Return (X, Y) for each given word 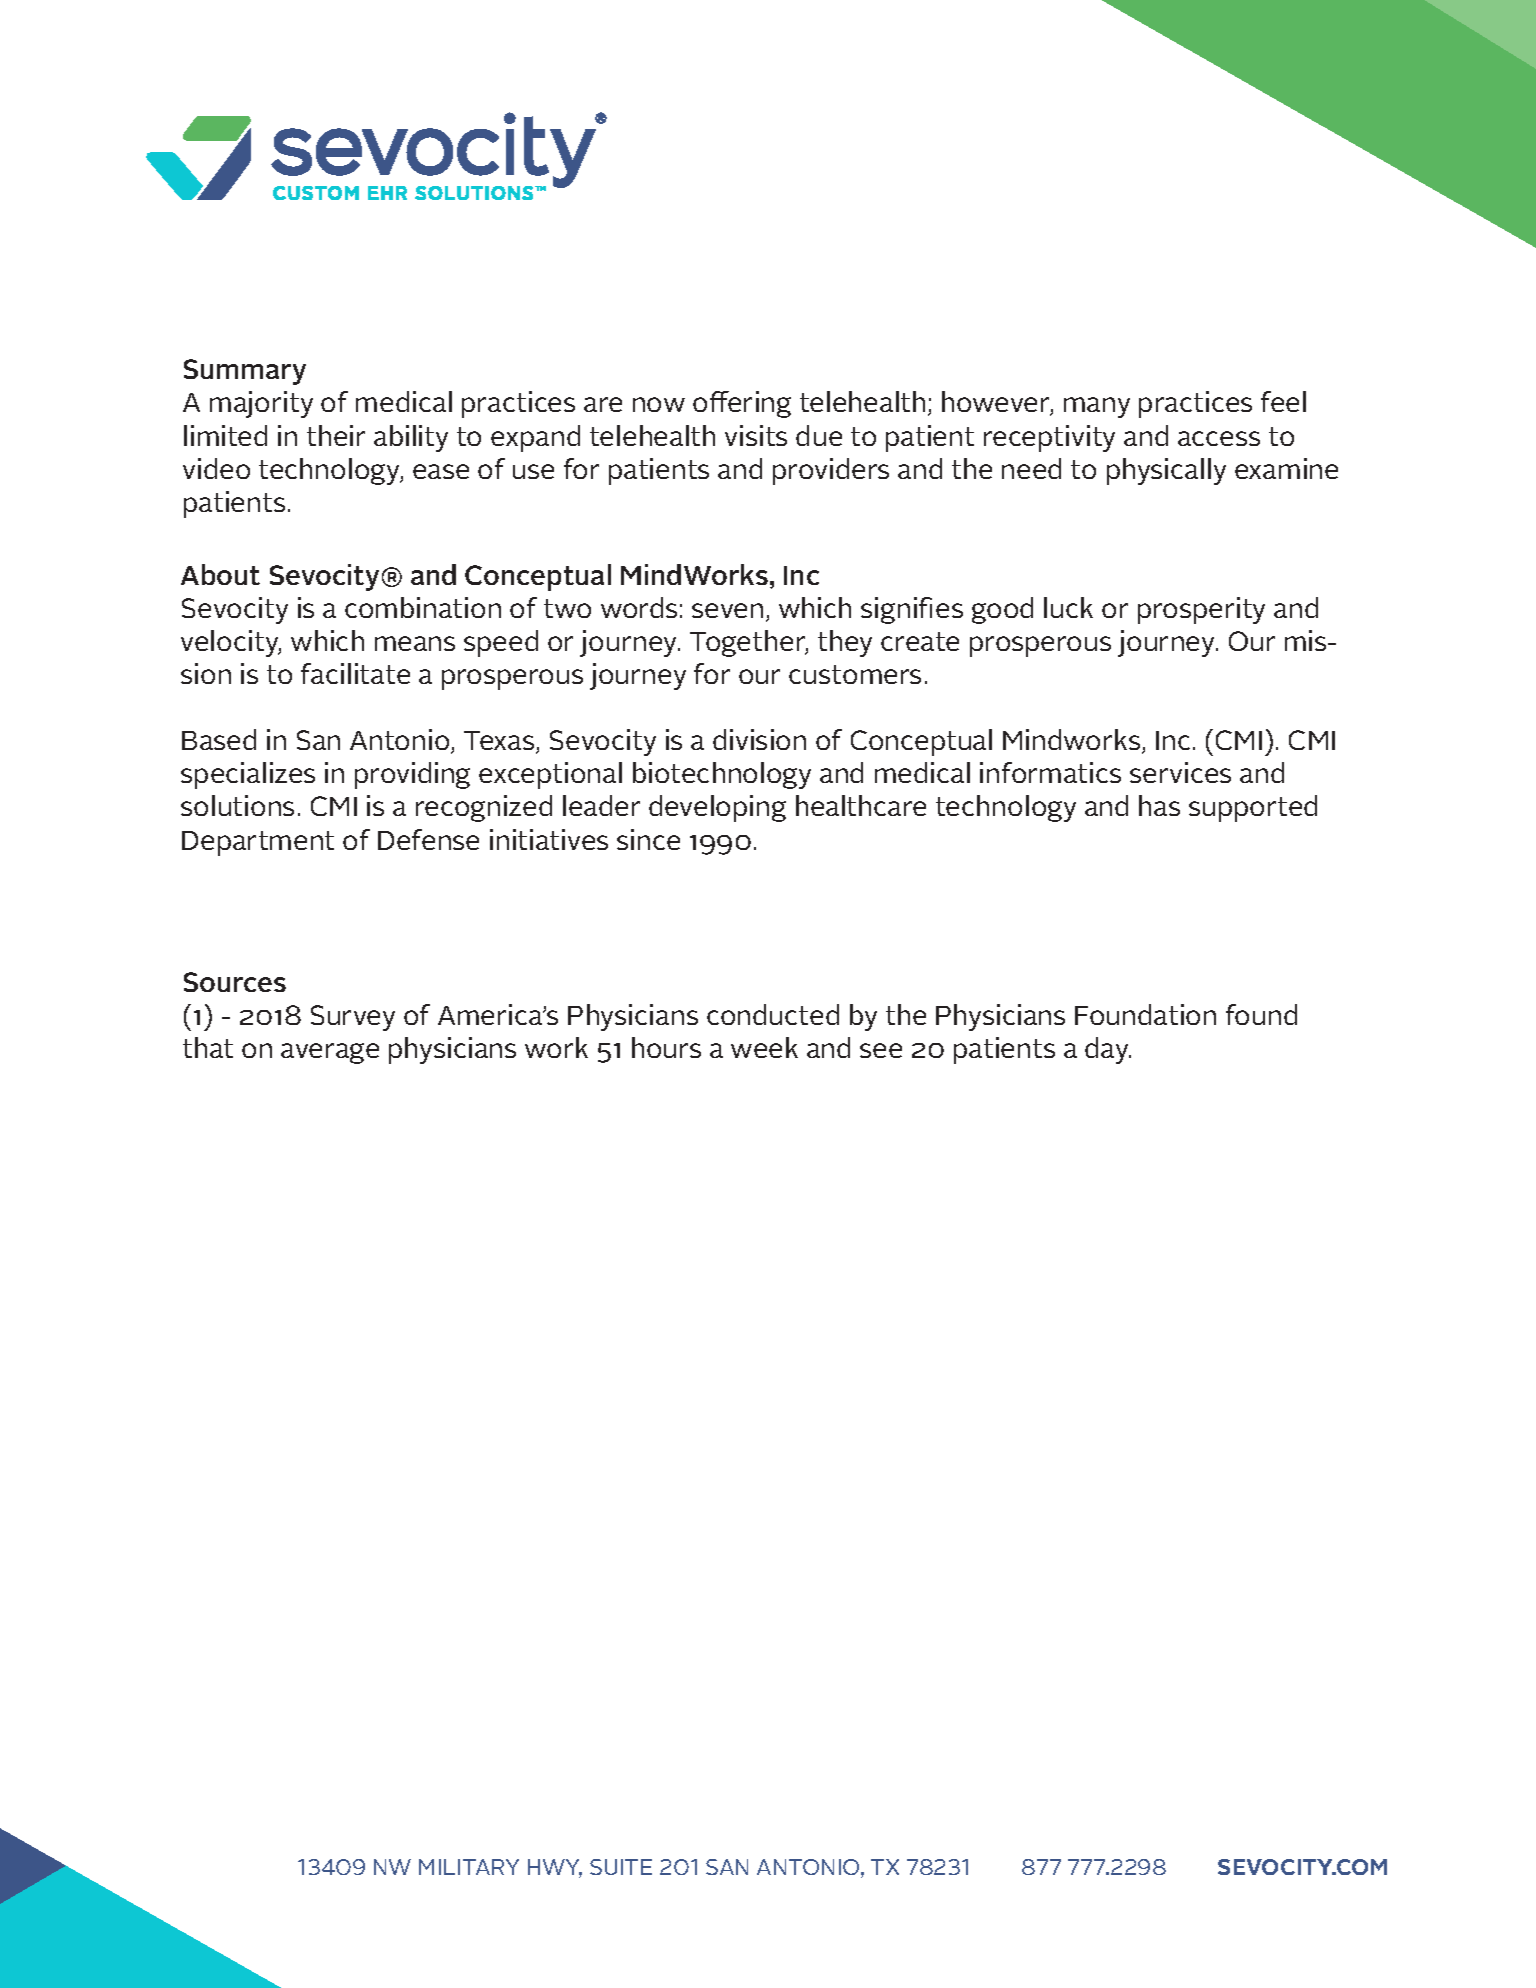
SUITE (621, 1867)
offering (742, 404)
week (764, 1047)
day (1108, 1050)
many (1097, 407)
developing (717, 808)
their (336, 435)
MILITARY (469, 1867)
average (330, 1053)
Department (258, 843)
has (1159, 805)
